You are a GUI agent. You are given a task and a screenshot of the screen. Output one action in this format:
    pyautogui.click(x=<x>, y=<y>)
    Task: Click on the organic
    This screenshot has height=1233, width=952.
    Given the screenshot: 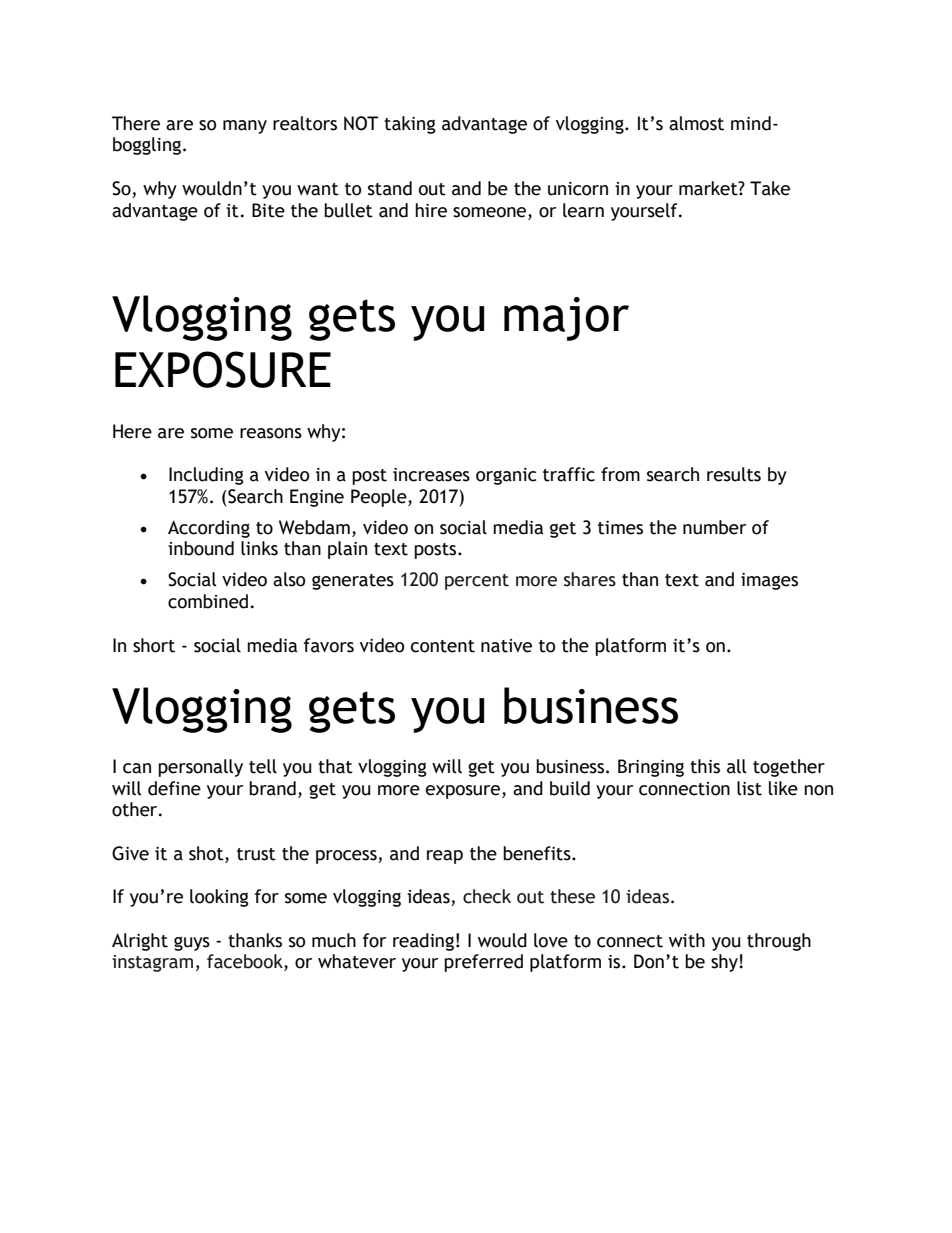 What is the action you would take?
    pyautogui.click(x=506, y=476)
